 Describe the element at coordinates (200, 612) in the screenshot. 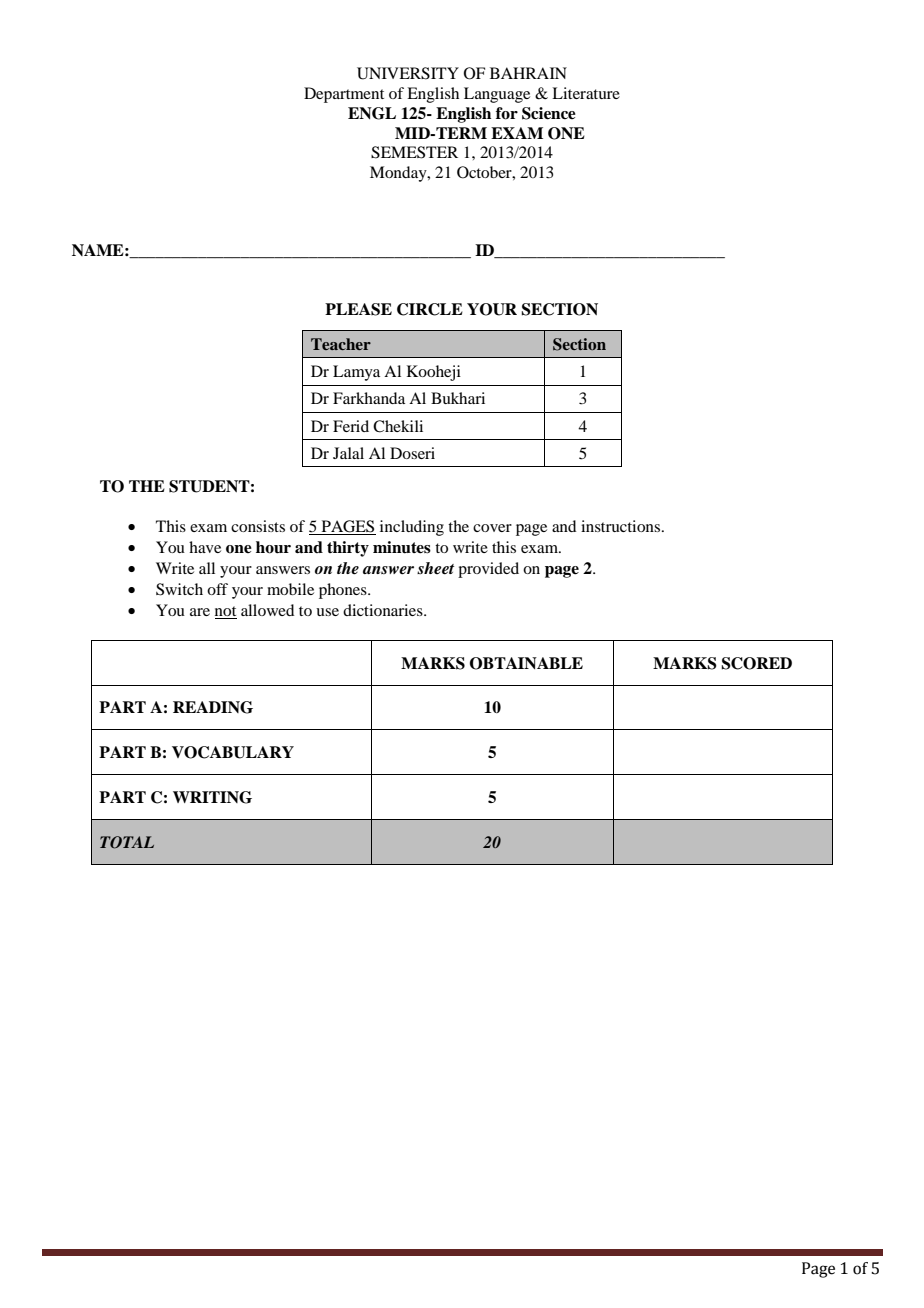

I see `are` at that location.
